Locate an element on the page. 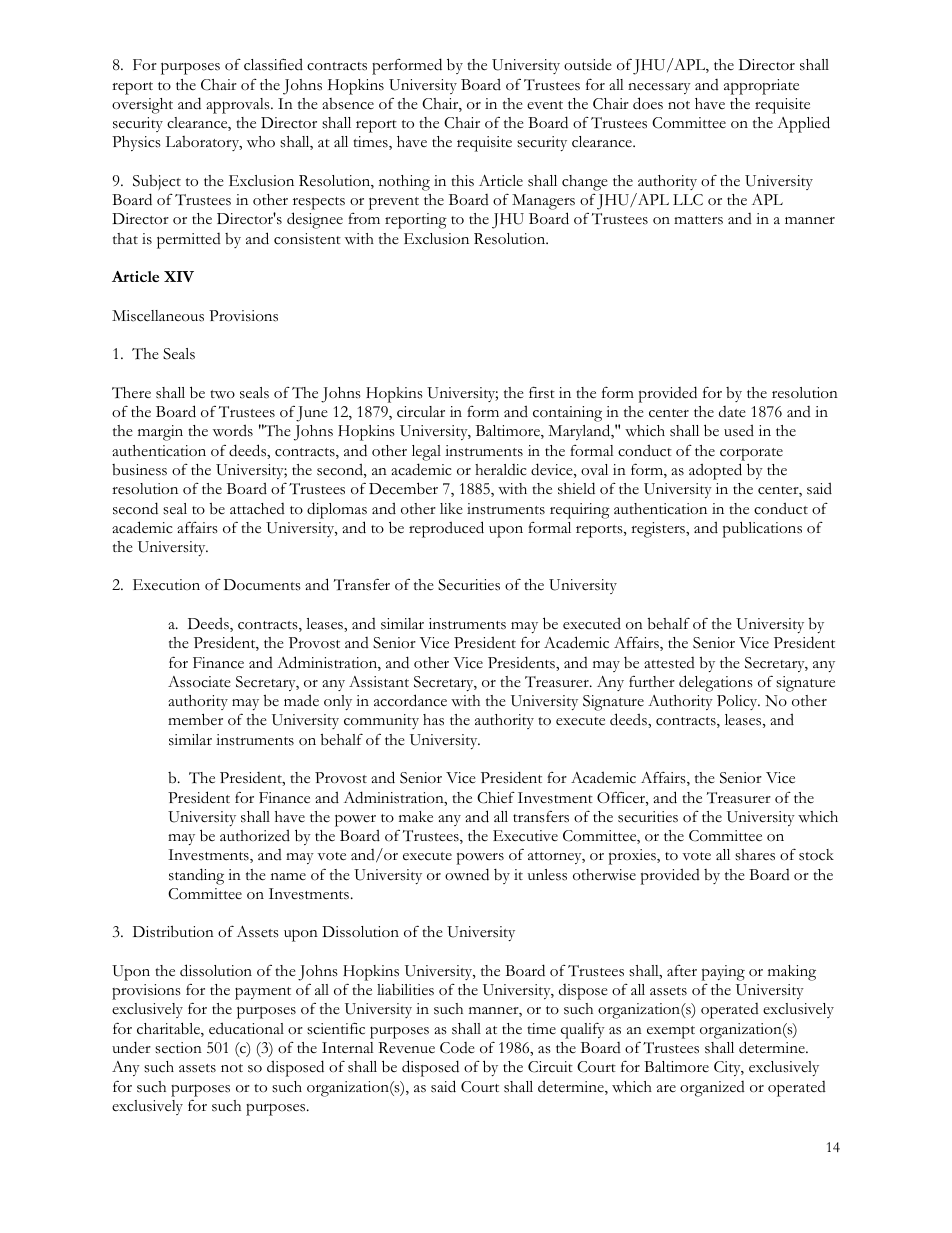  member is located at coordinates (195, 719).
